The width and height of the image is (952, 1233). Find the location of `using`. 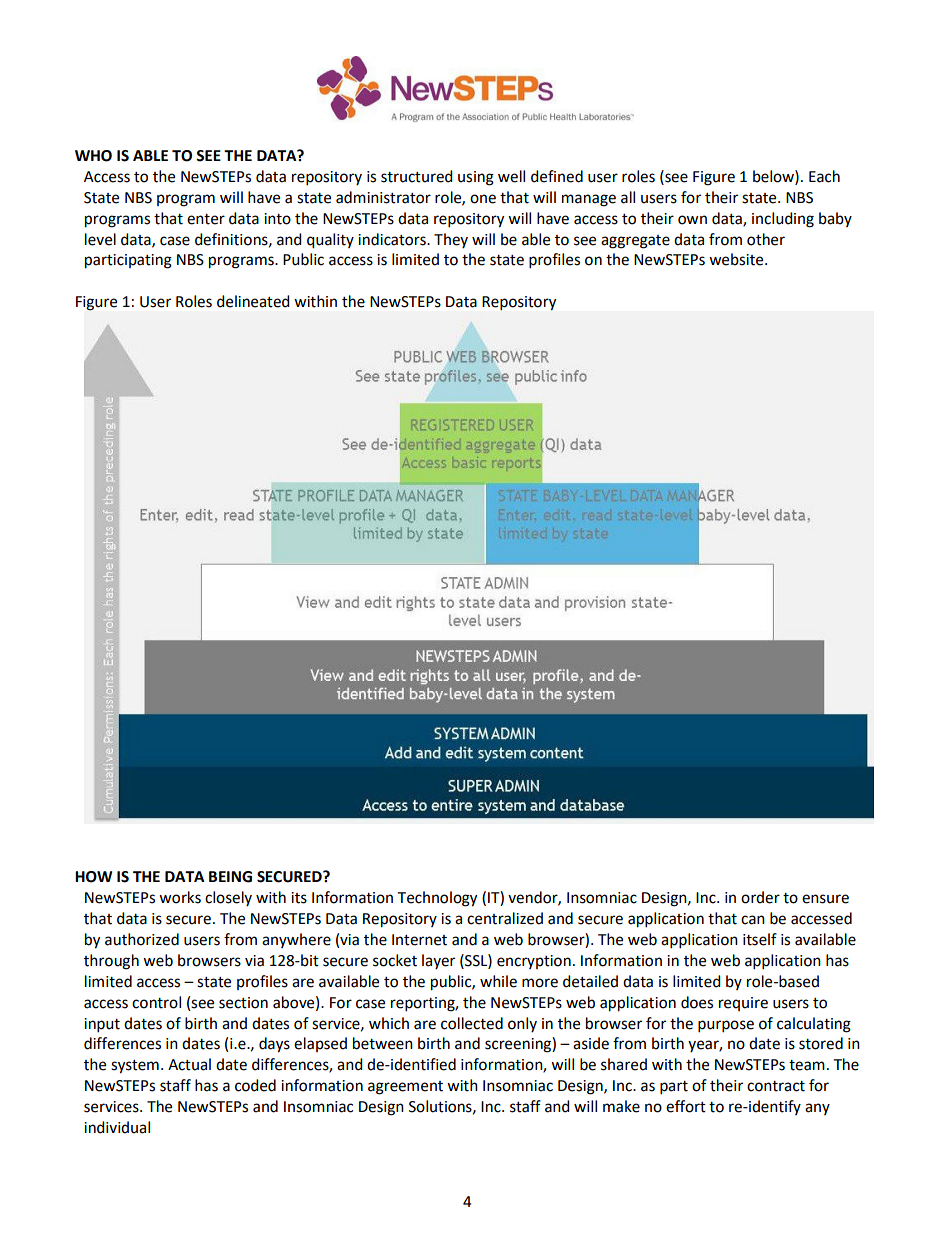

using is located at coordinates (476, 178).
